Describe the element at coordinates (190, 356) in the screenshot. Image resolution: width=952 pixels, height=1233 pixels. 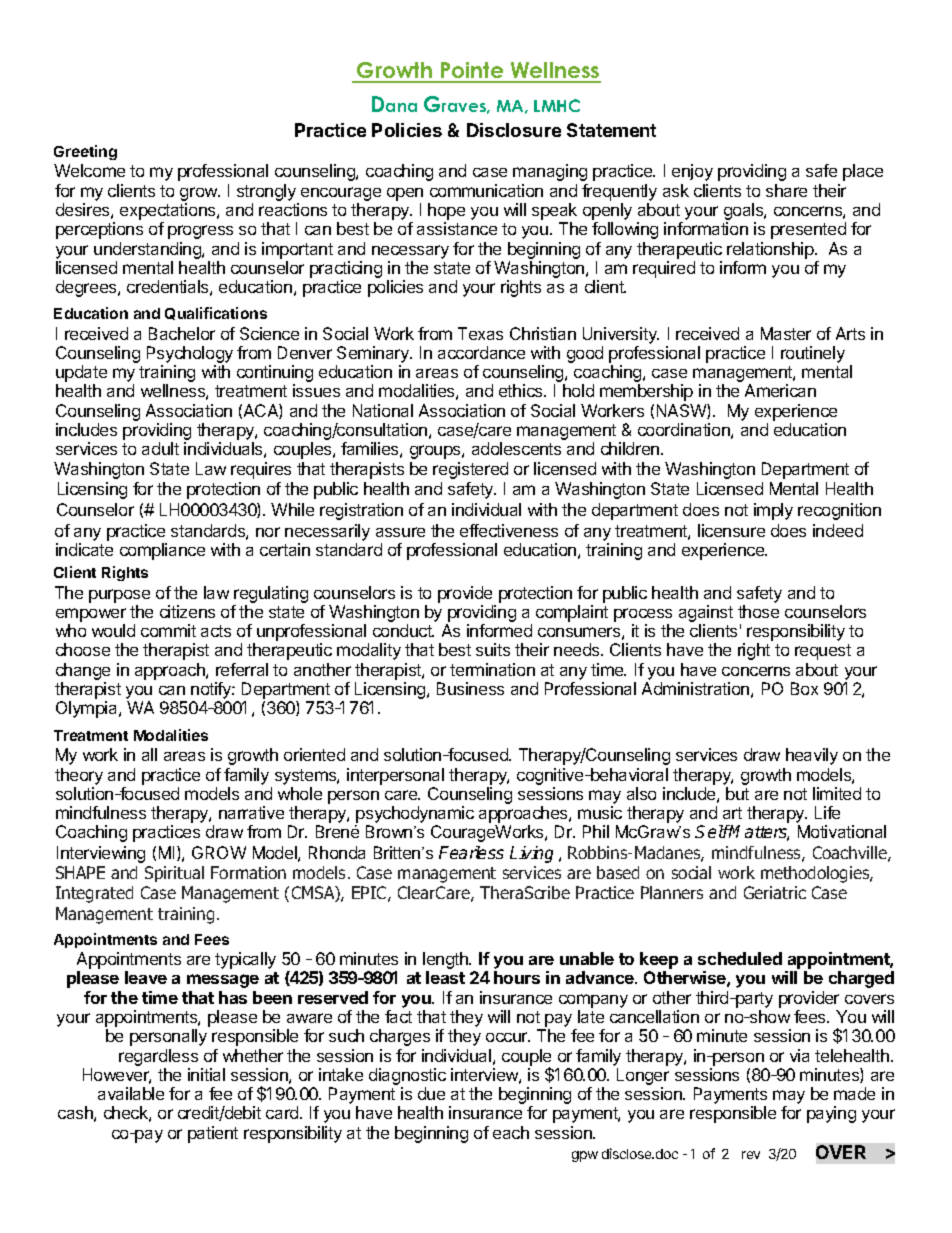
I see `Psychology` at that location.
